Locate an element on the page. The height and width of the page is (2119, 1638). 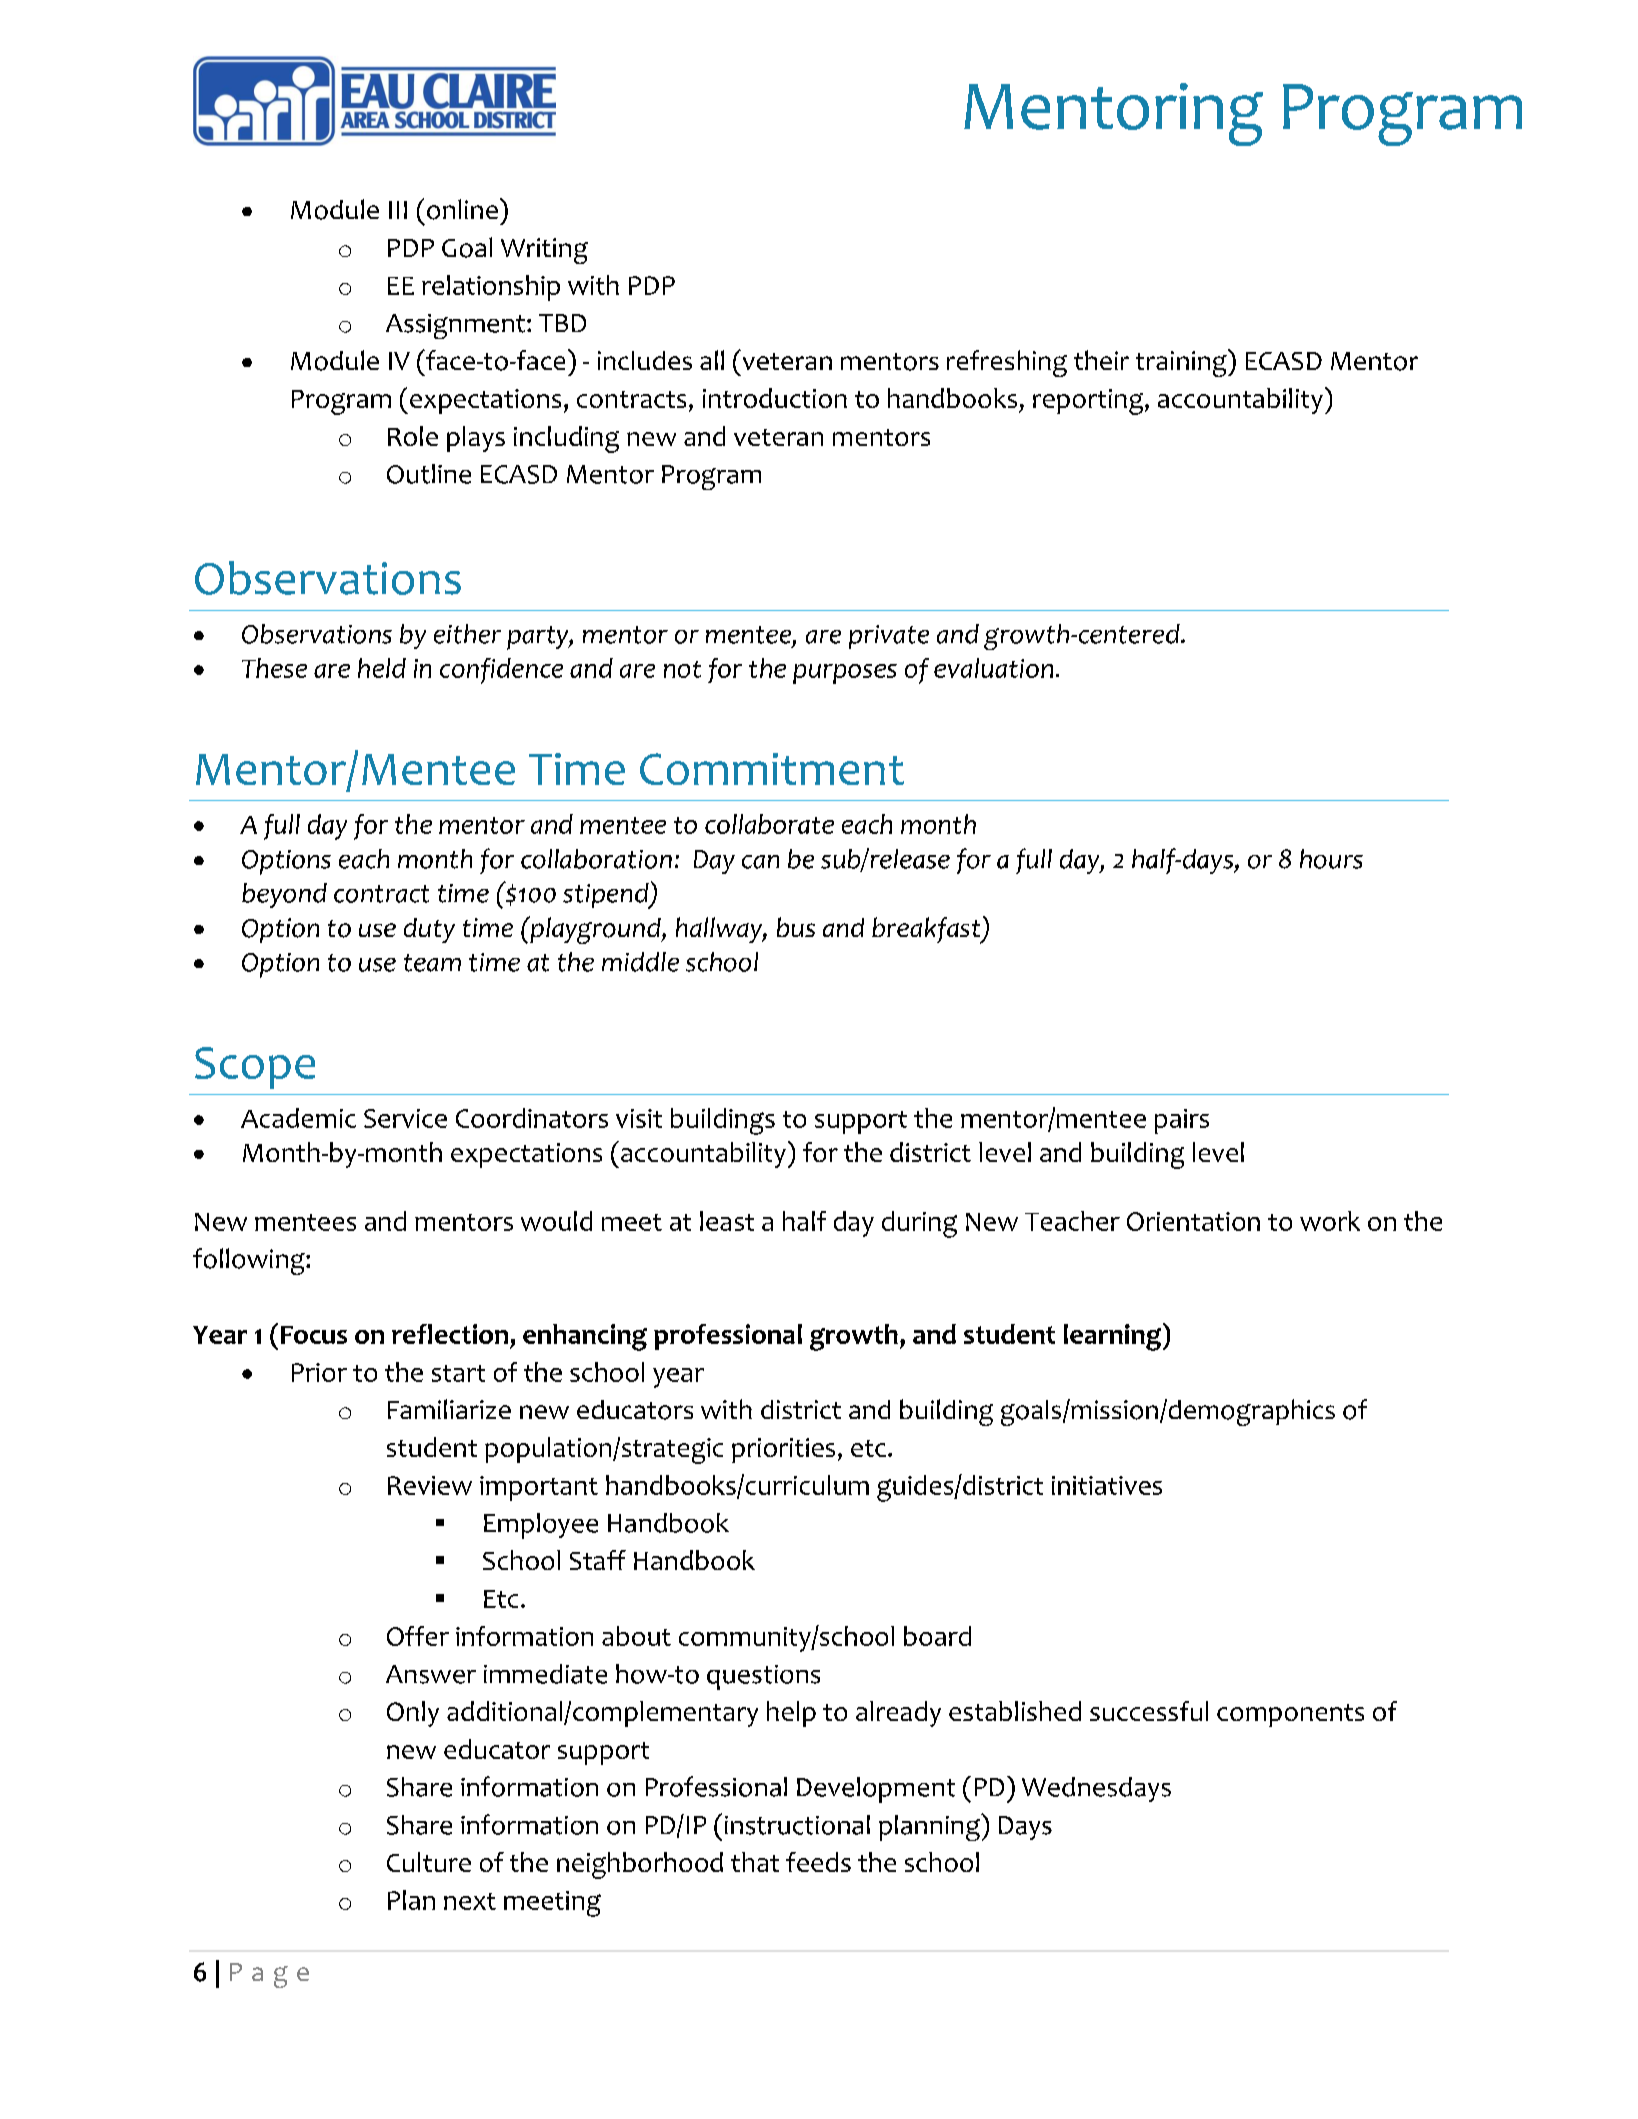
least is located at coordinates (727, 1221).
